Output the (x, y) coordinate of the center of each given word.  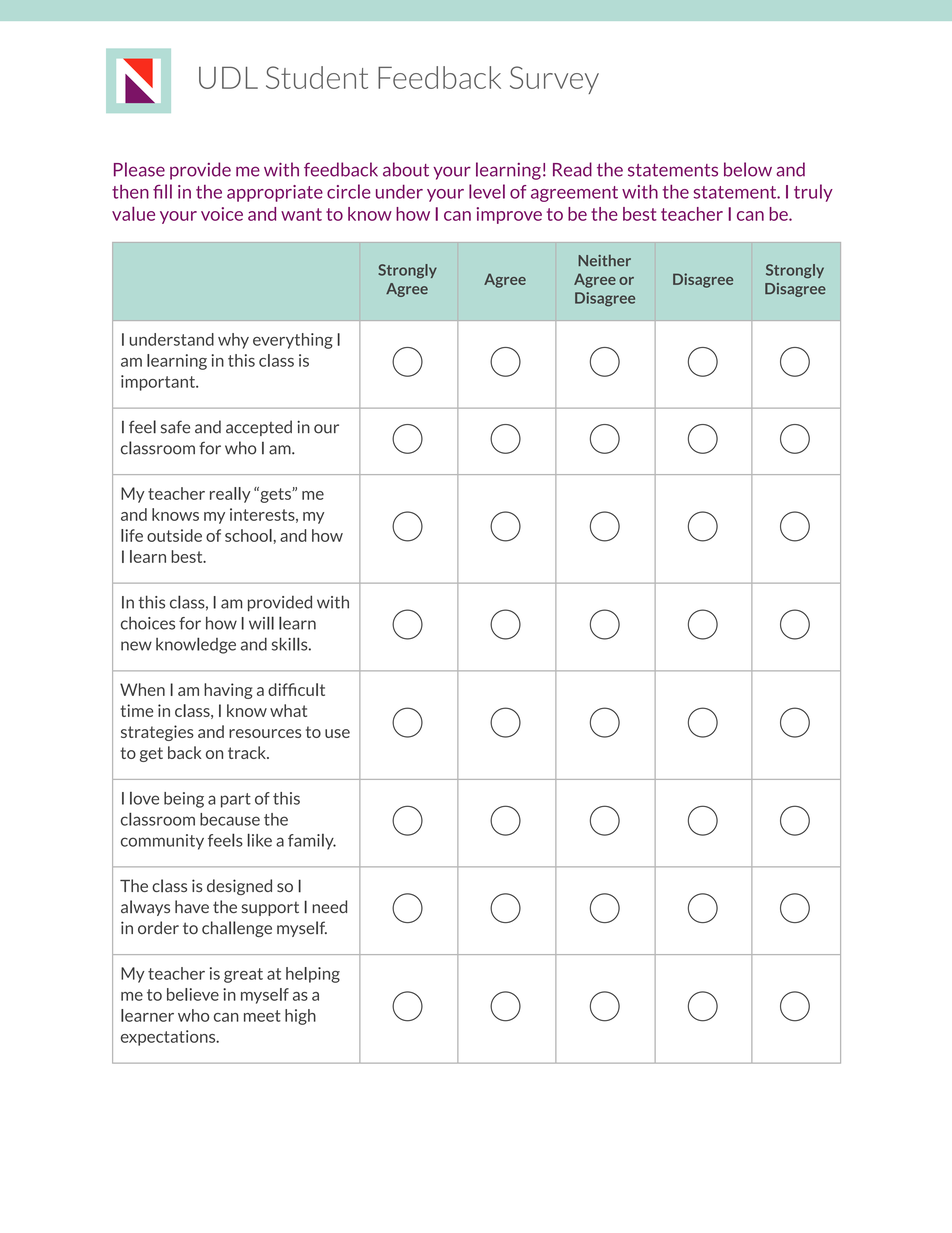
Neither (604, 260)
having (228, 691)
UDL (228, 77)
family (312, 842)
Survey (554, 80)
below (748, 169)
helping (313, 975)
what (288, 710)
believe (193, 994)
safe (175, 427)
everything (293, 341)
